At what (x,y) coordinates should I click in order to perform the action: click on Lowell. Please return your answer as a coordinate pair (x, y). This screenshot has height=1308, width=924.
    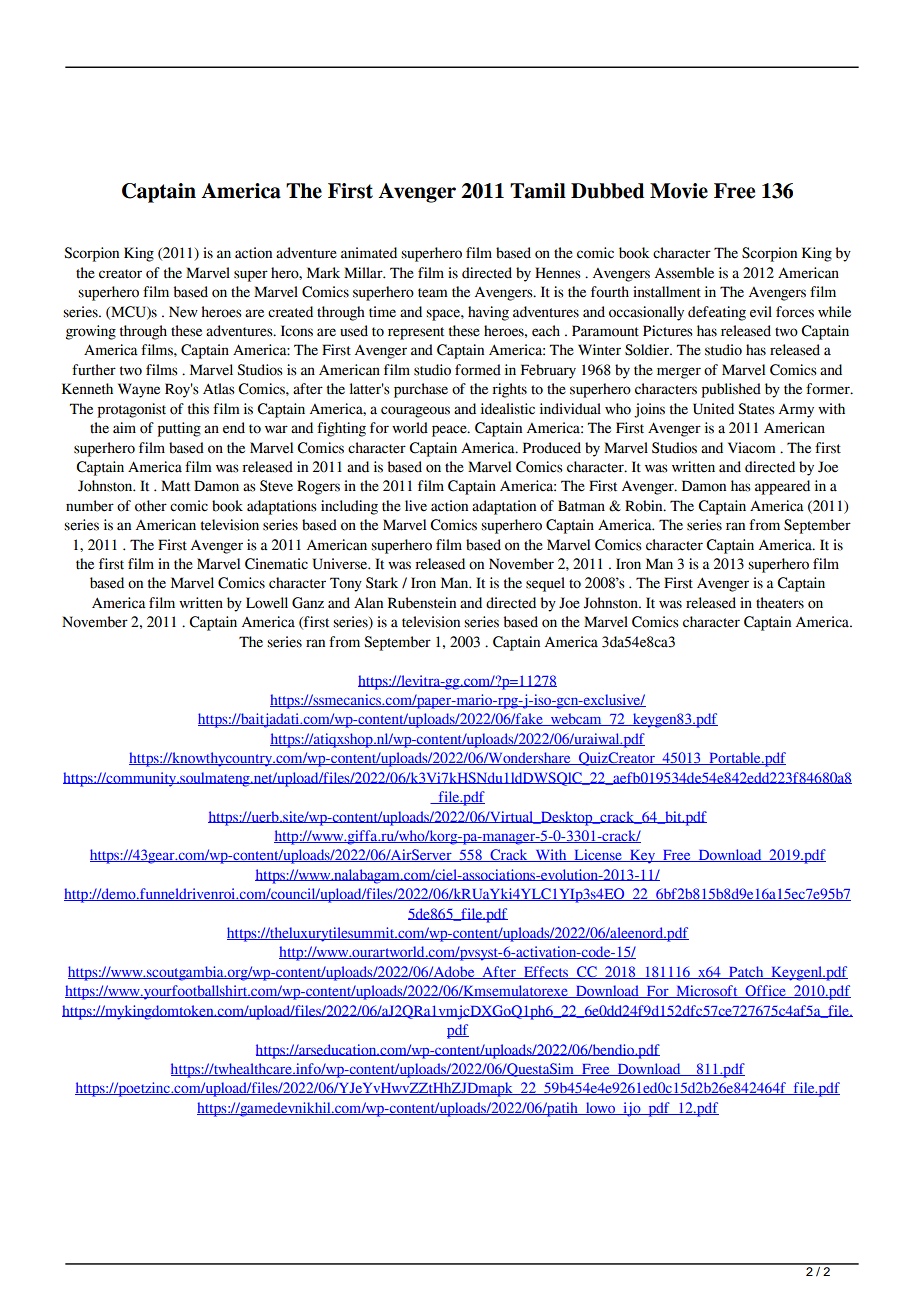
    Looking at the image, I should click on (267, 603).
